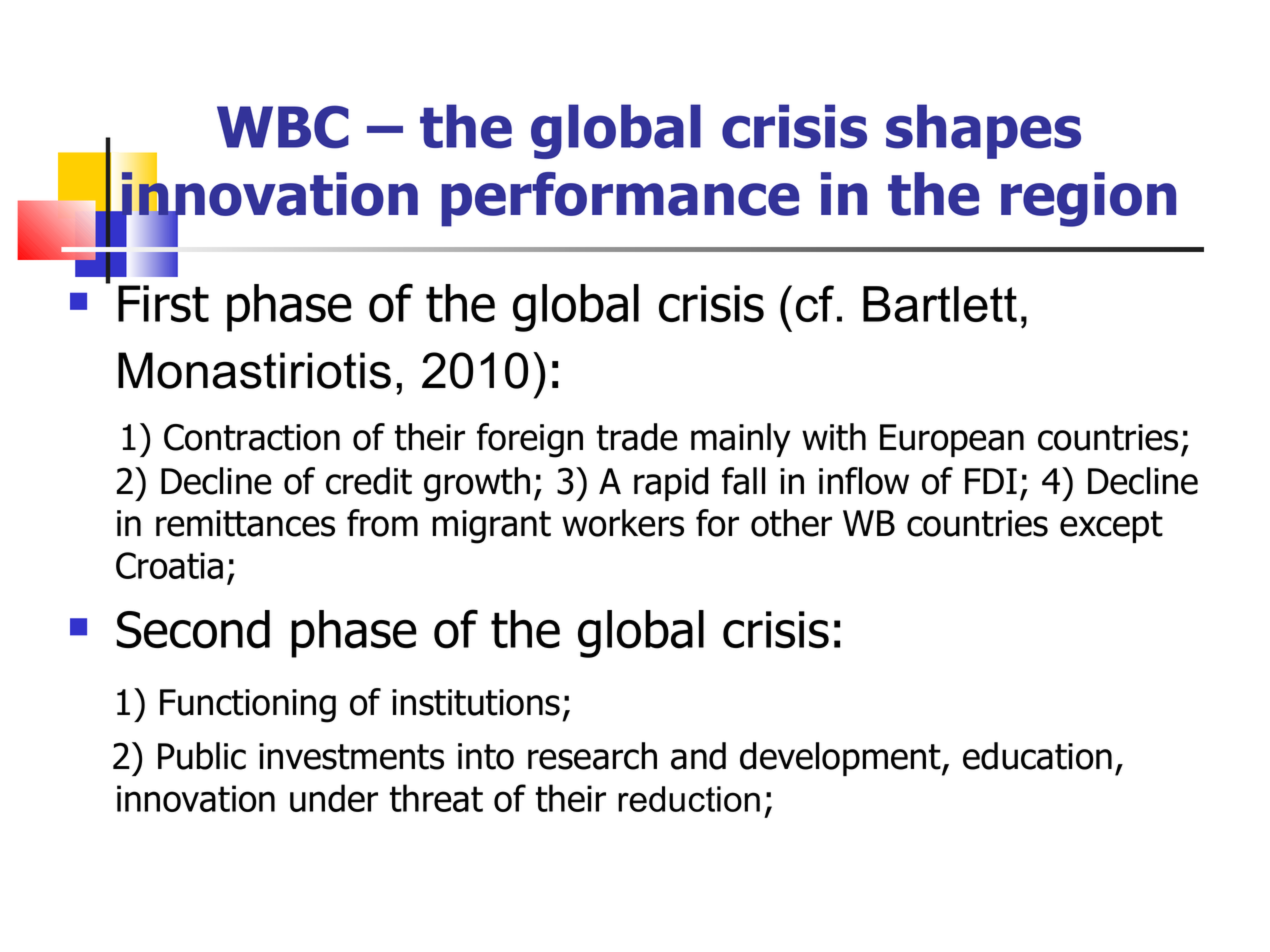  I want to click on under, so click(334, 798).
